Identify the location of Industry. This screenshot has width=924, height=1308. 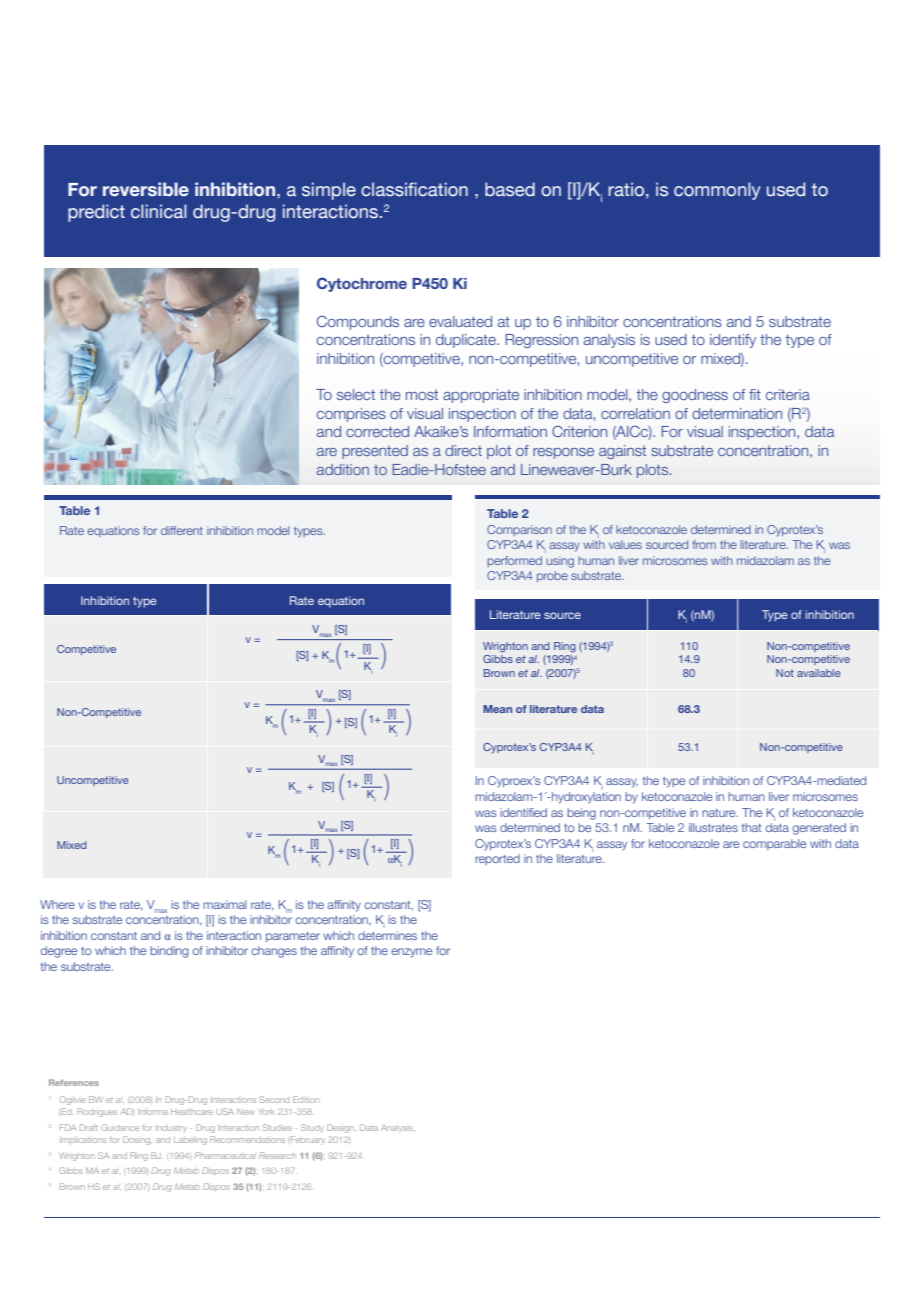
(171, 1128).
